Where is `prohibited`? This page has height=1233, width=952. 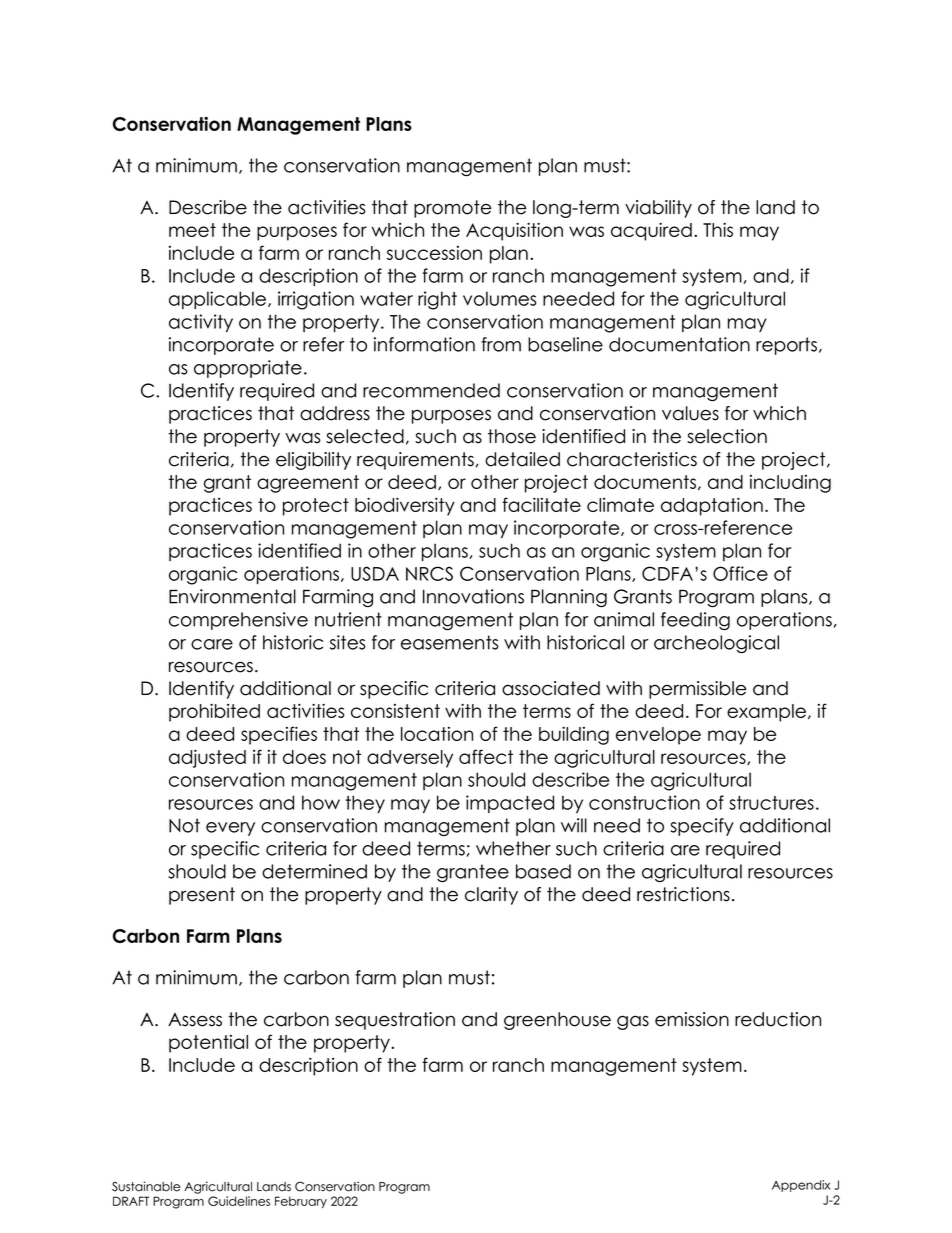
prohibited is located at coordinates (214, 712).
